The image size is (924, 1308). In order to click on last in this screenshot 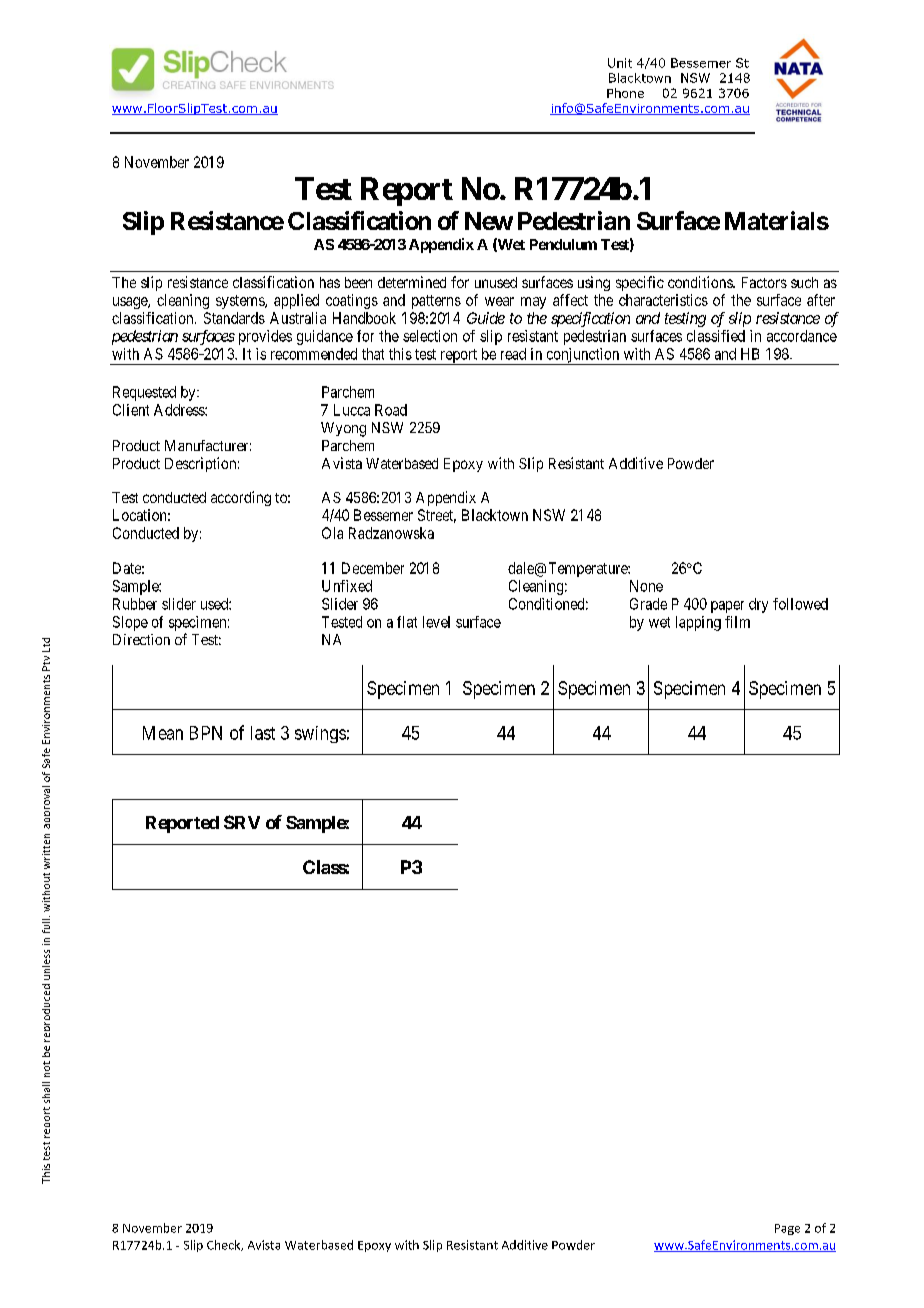, I will do `click(263, 733)`.
